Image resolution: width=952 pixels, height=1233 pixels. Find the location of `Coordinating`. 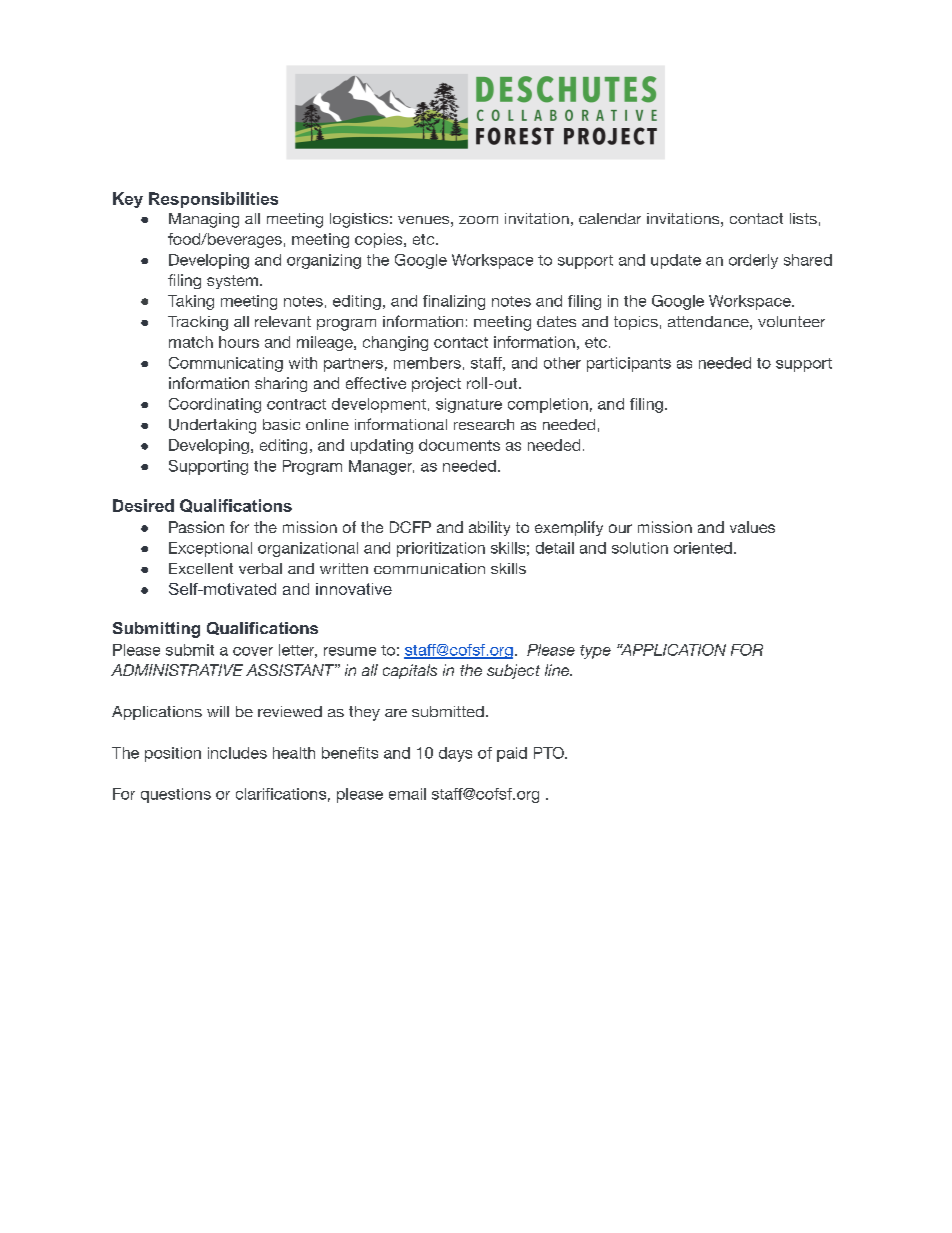

Coordinating is located at coordinates (215, 405).
